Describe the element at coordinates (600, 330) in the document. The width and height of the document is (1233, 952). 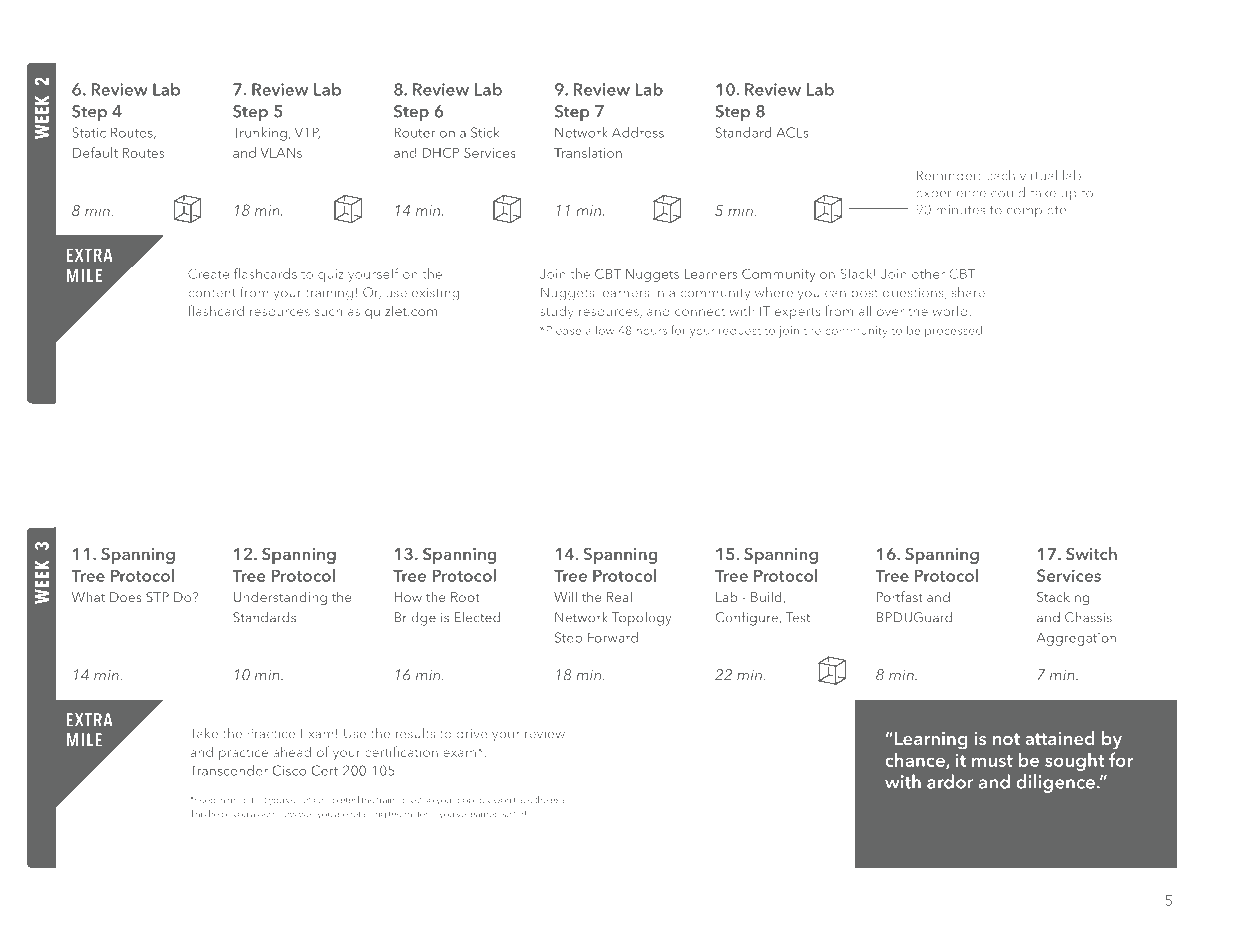
I see `allow` at that location.
